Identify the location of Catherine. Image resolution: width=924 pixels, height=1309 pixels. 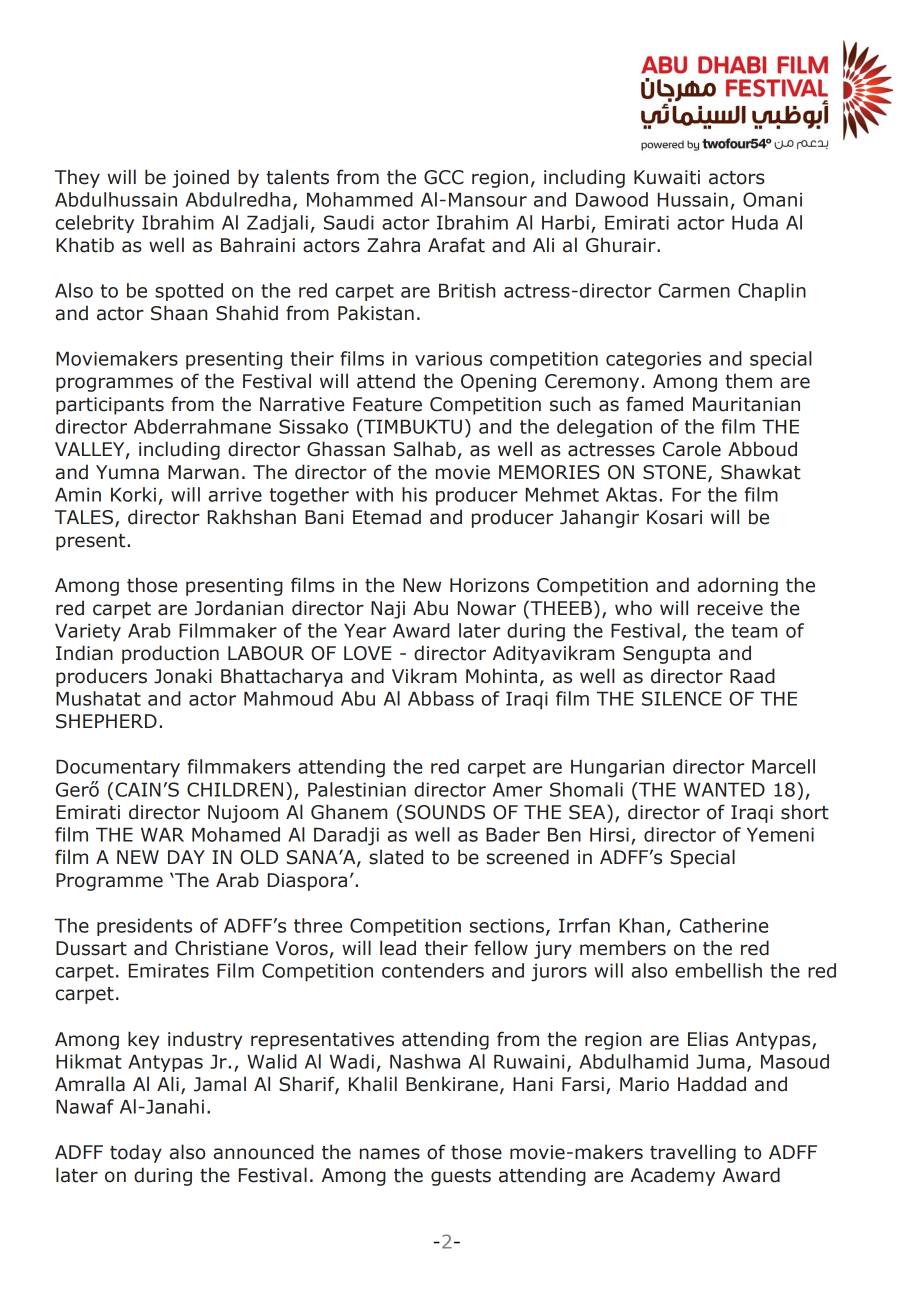
(724, 925).
